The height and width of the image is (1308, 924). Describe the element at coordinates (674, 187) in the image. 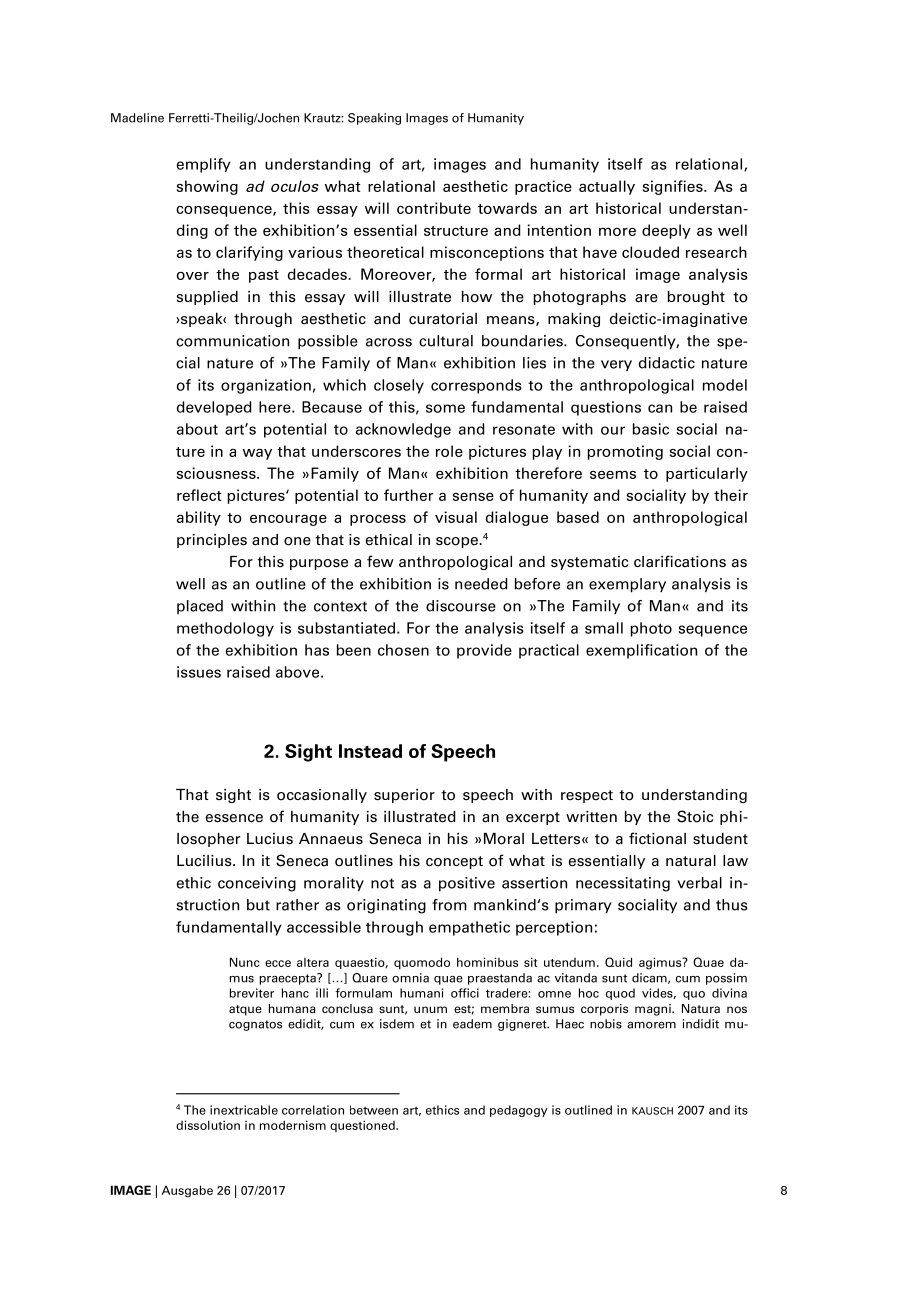

I see `signifies` at that location.
